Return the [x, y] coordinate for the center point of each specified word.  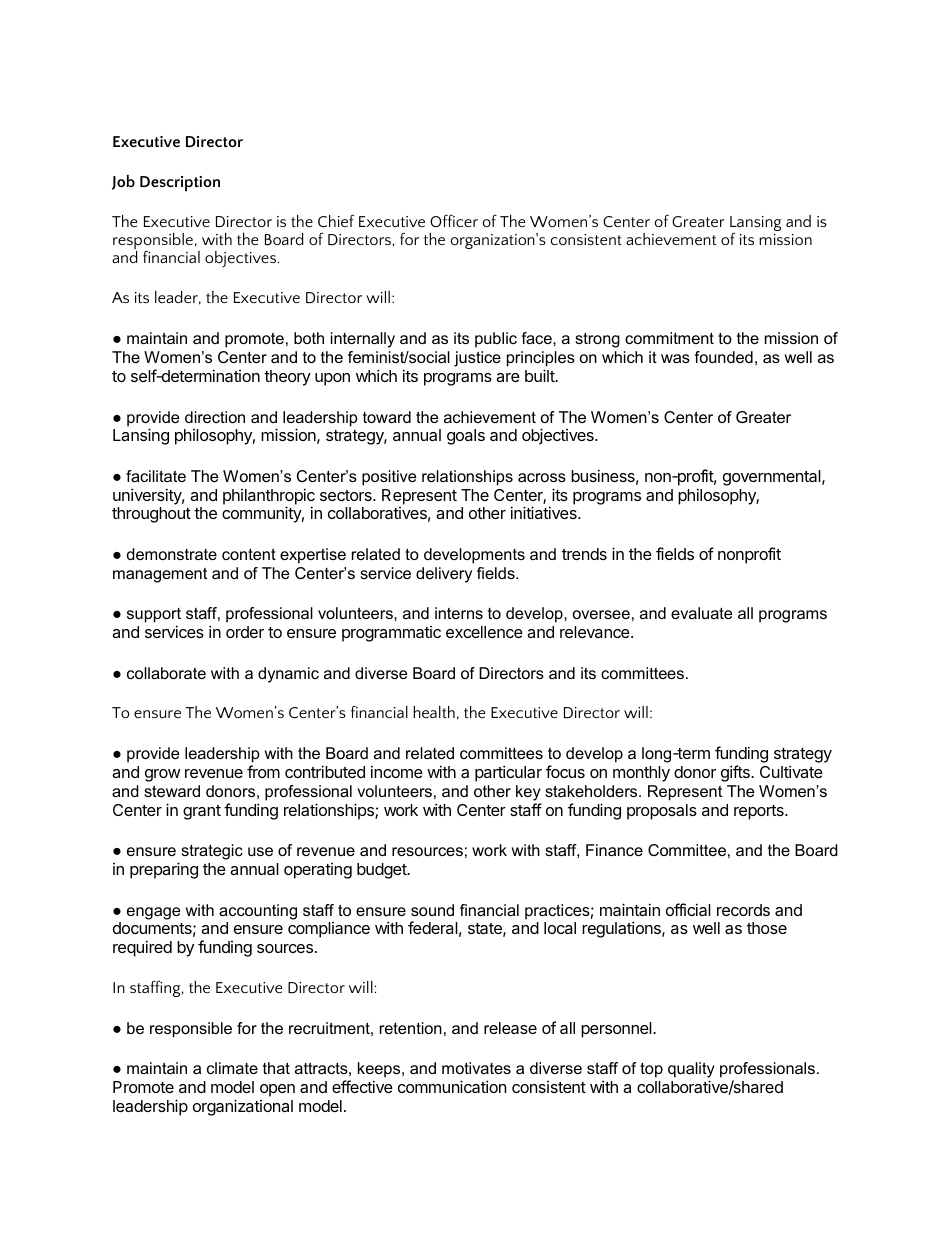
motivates [476, 1068]
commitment [669, 338]
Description [180, 184]
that [276, 1068]
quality [691, 1071]
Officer [454, 220]
